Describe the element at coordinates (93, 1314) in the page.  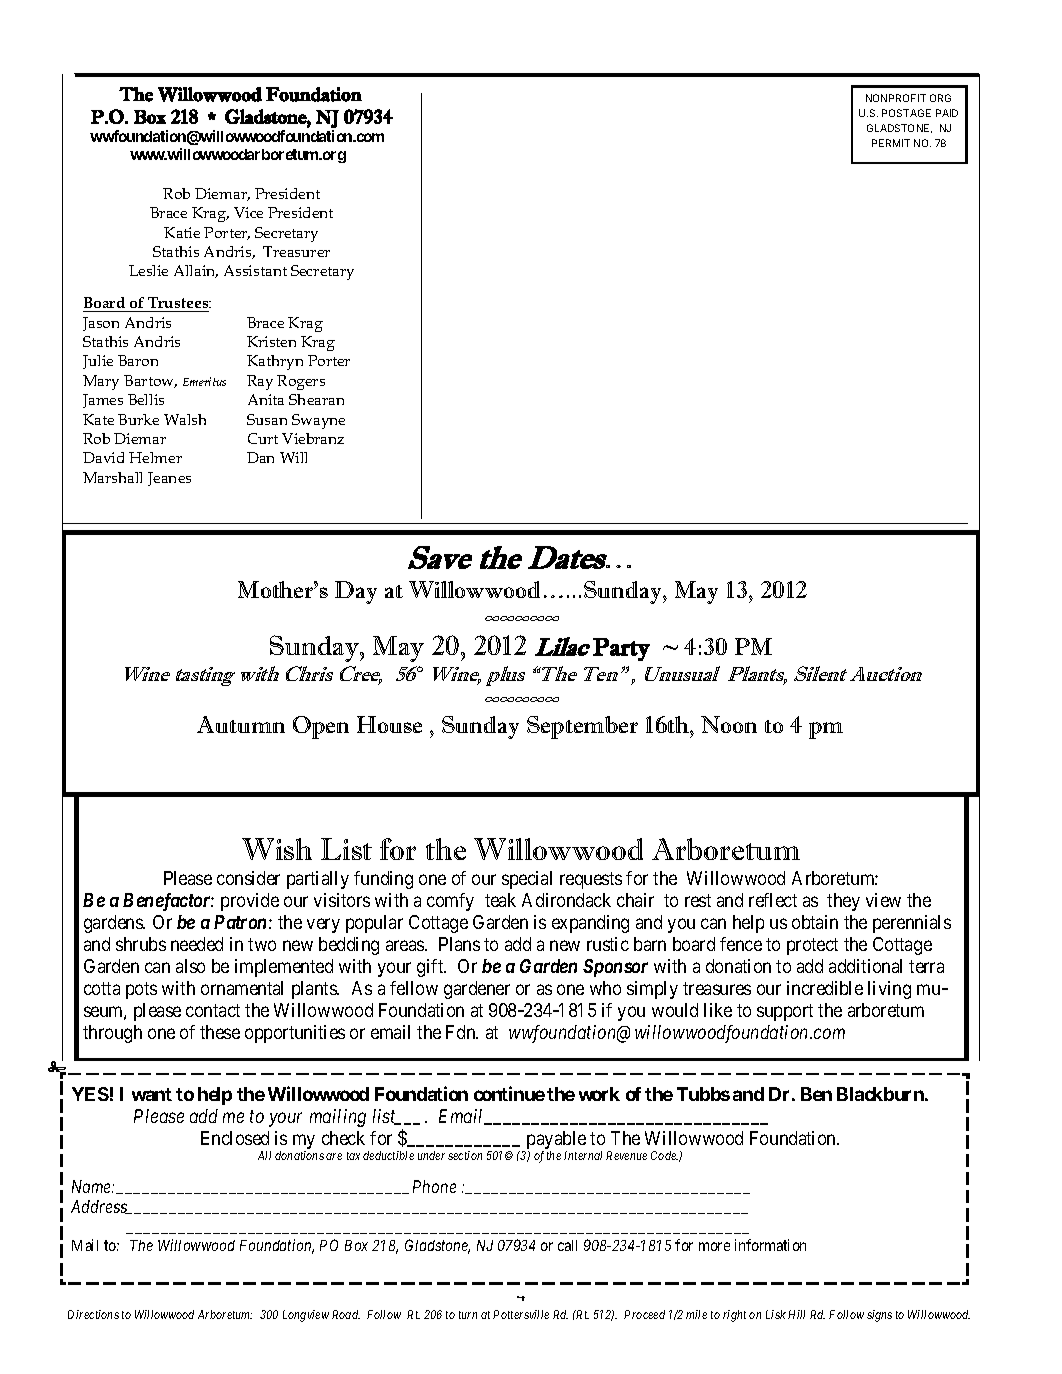
I see `Directions` at that location.
